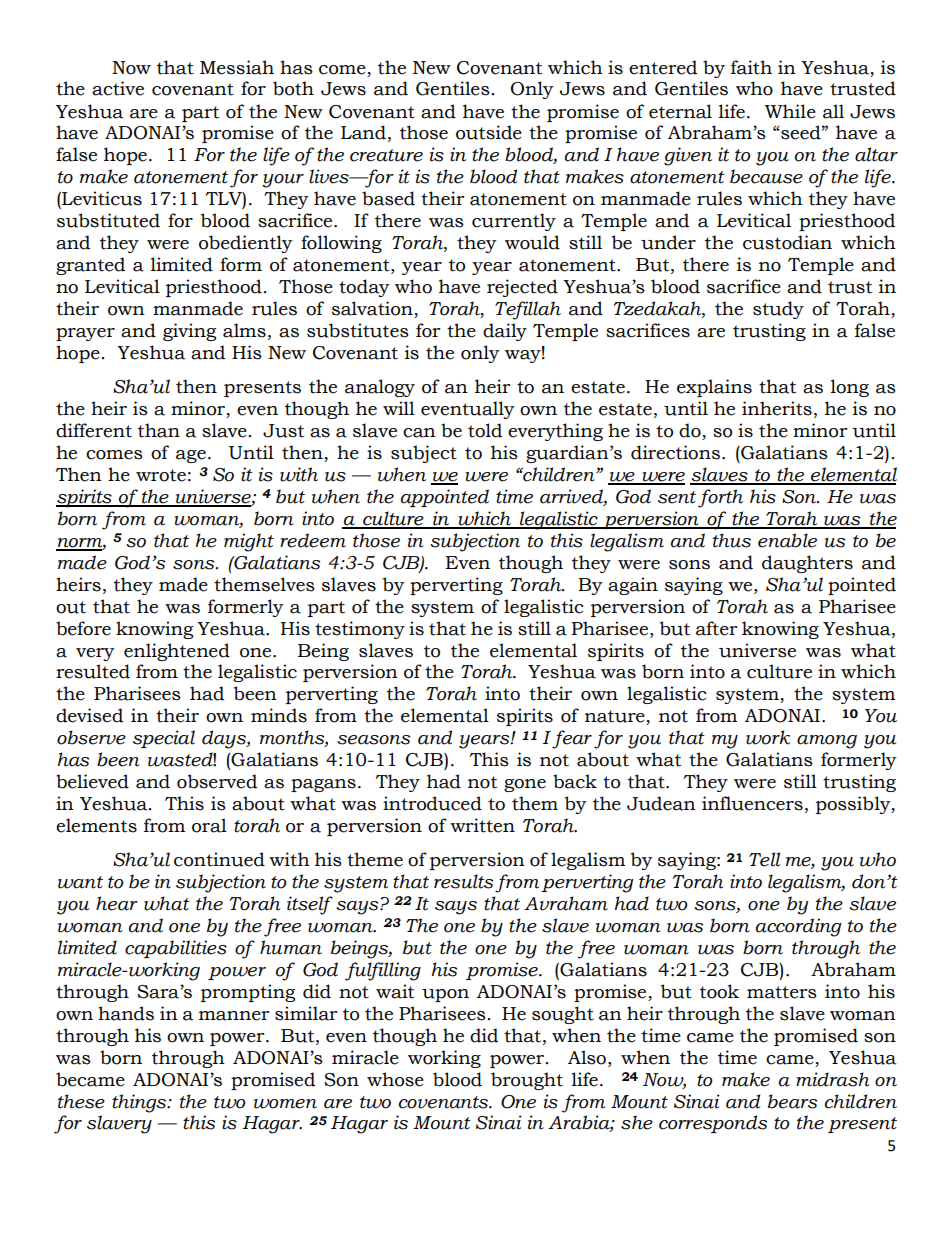 The image size is (952, 1233). What do you see at coordinates (792, 1101) in the document?
I see `bears` at bounding box center [792, 1101].
